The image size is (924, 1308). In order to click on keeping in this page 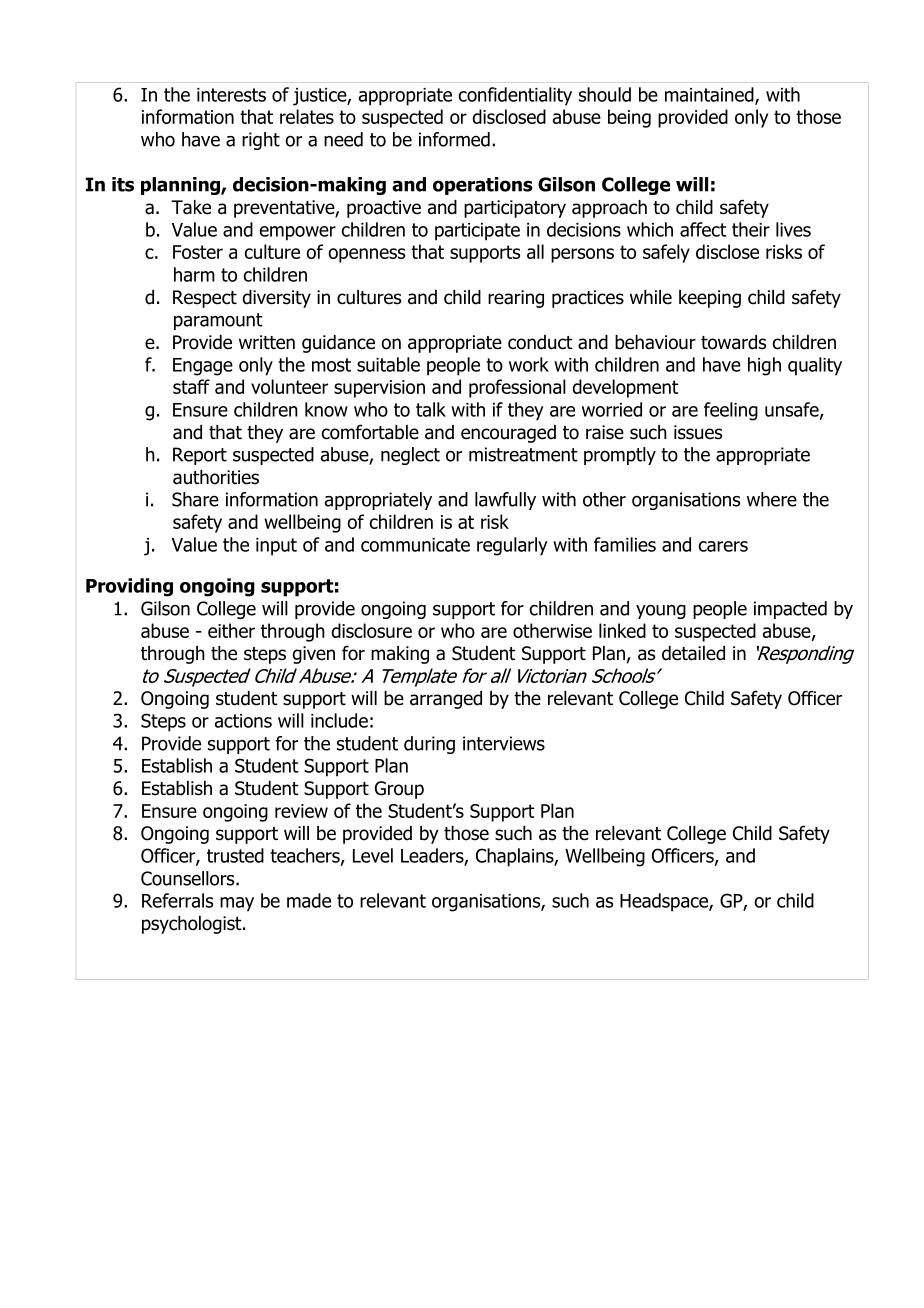, I will do `click(710, 299)`.
